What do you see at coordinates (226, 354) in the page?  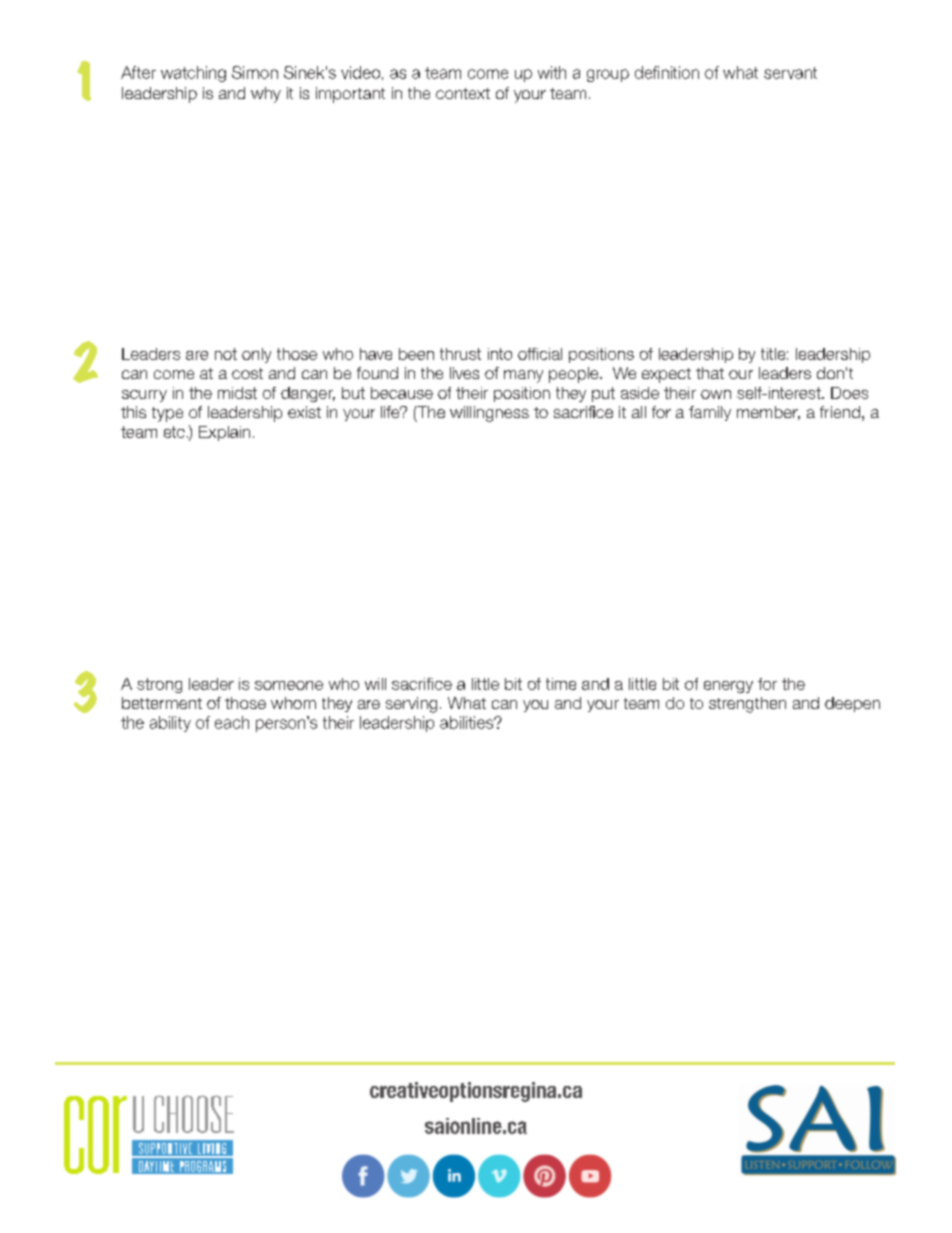 I see `not` at bounding box center [226, 354].
